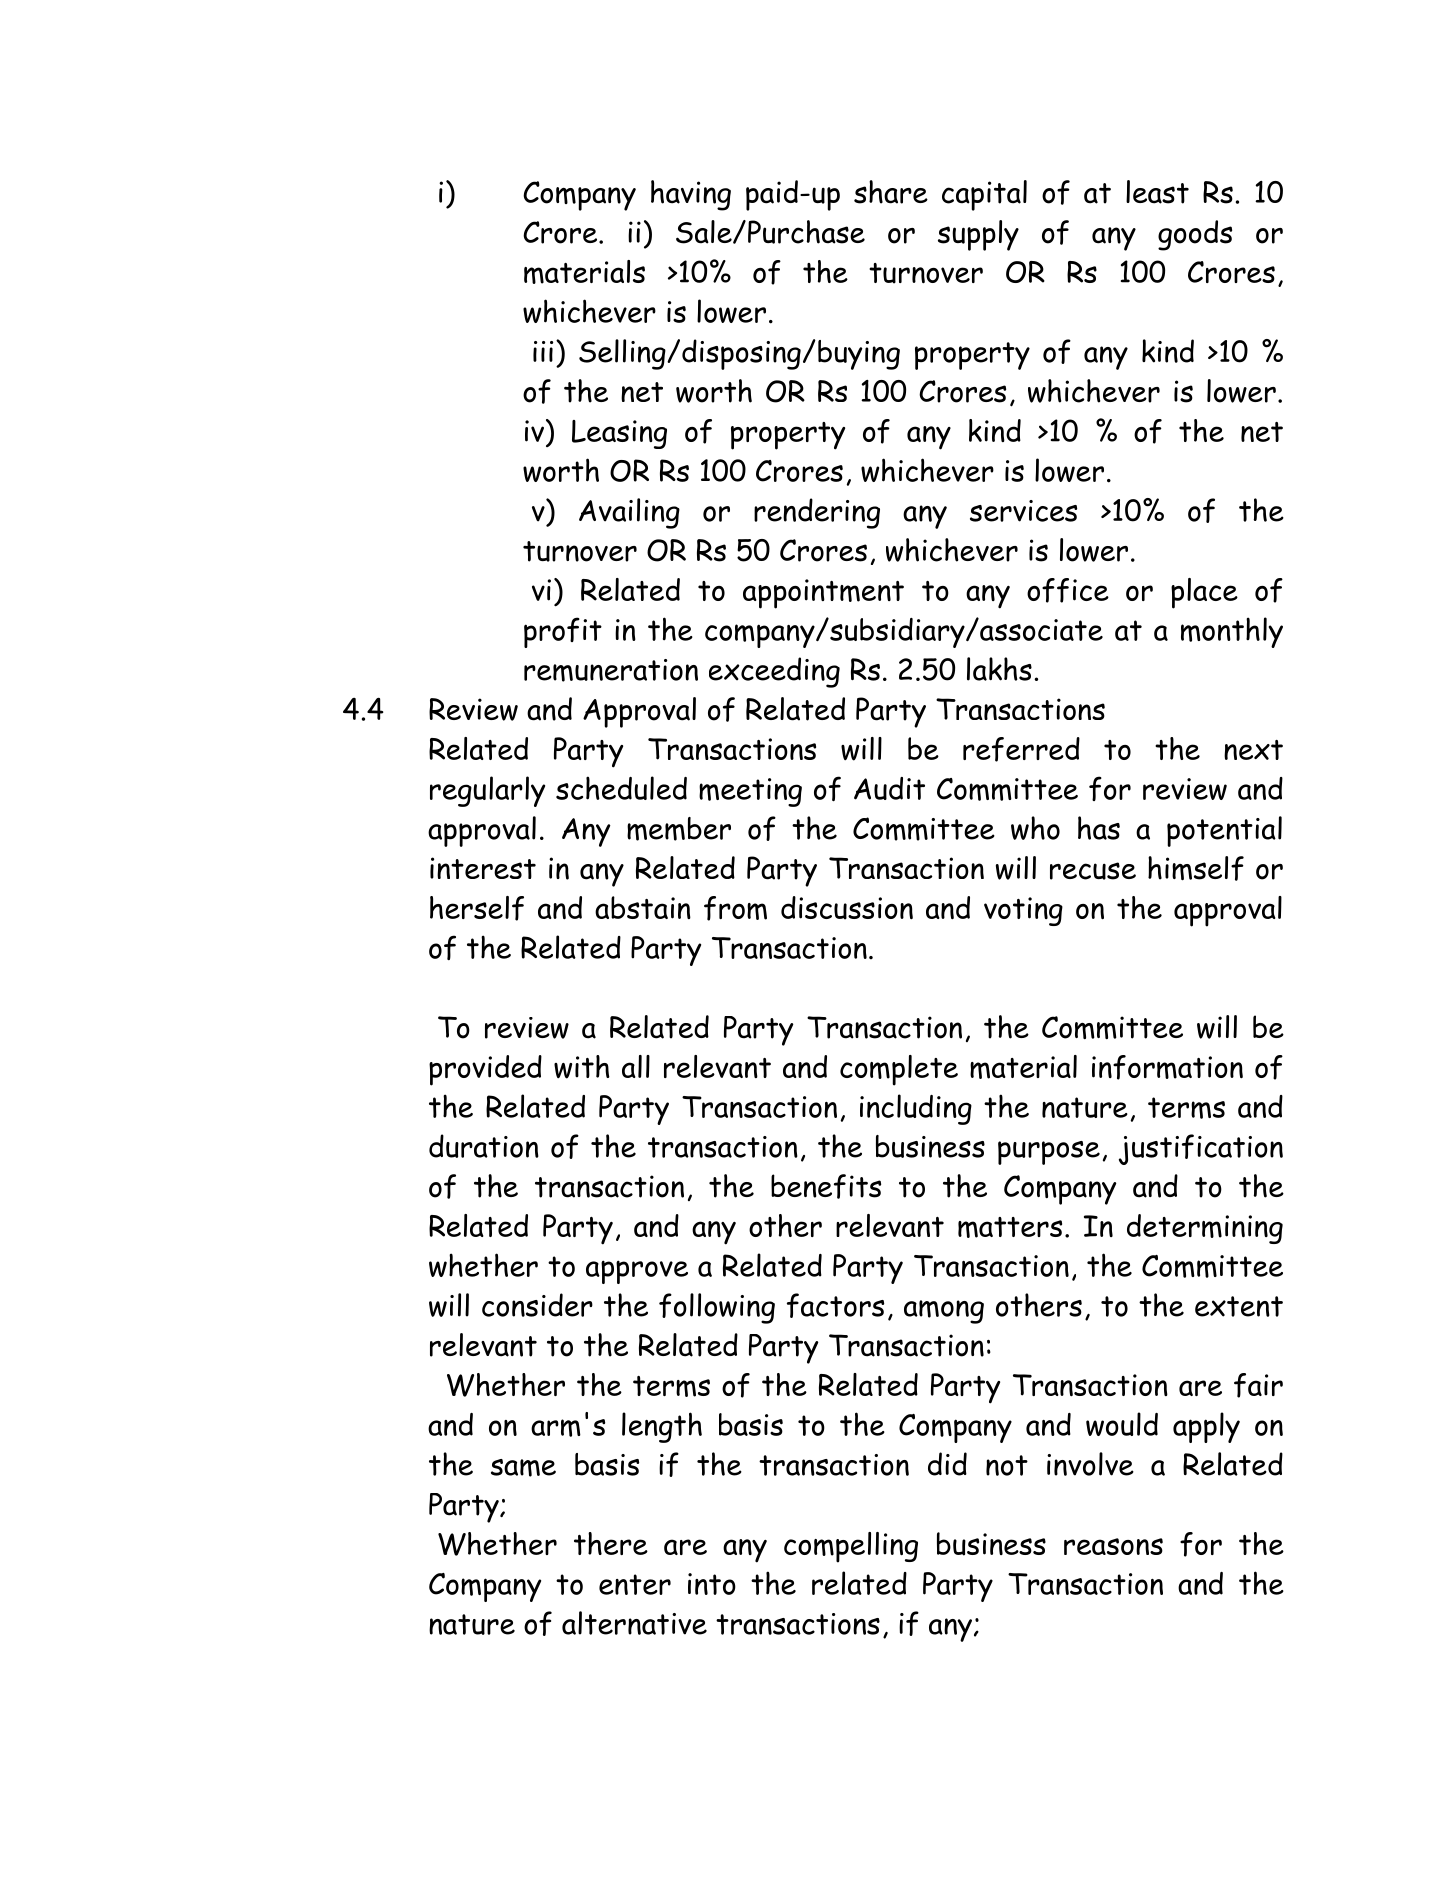  I want to click on having, so click(691, 195).
